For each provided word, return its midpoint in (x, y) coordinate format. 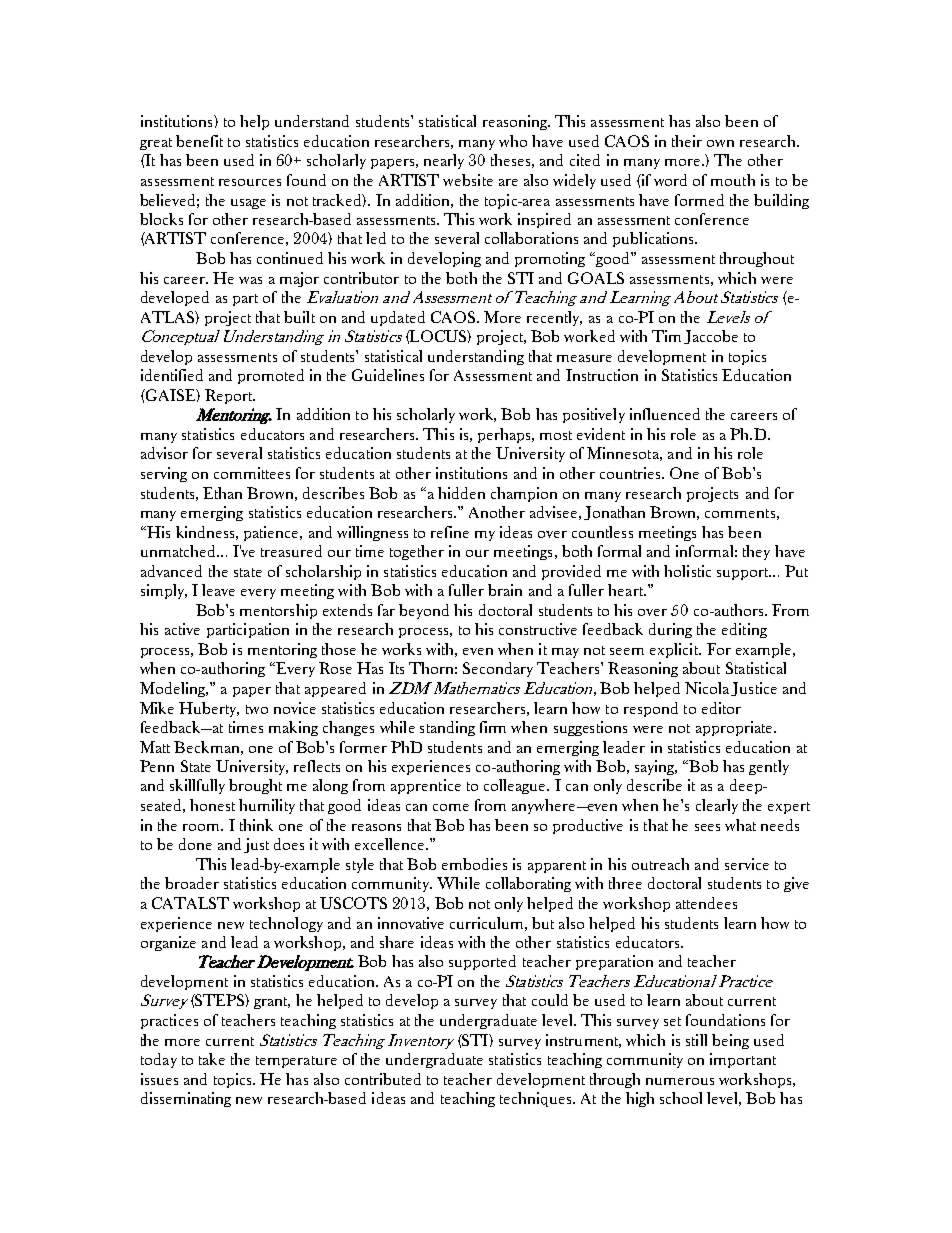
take (212, 1059)
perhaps (505, 435)
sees (707, 827)
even (478, 651)
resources (250, 182)
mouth (733, 180)
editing (744, 630)
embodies (474, 864)
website (468, 180)
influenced (665, 414)
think (256, 825)
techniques (537, 1099)
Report (230, 396)
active (182, 629)
